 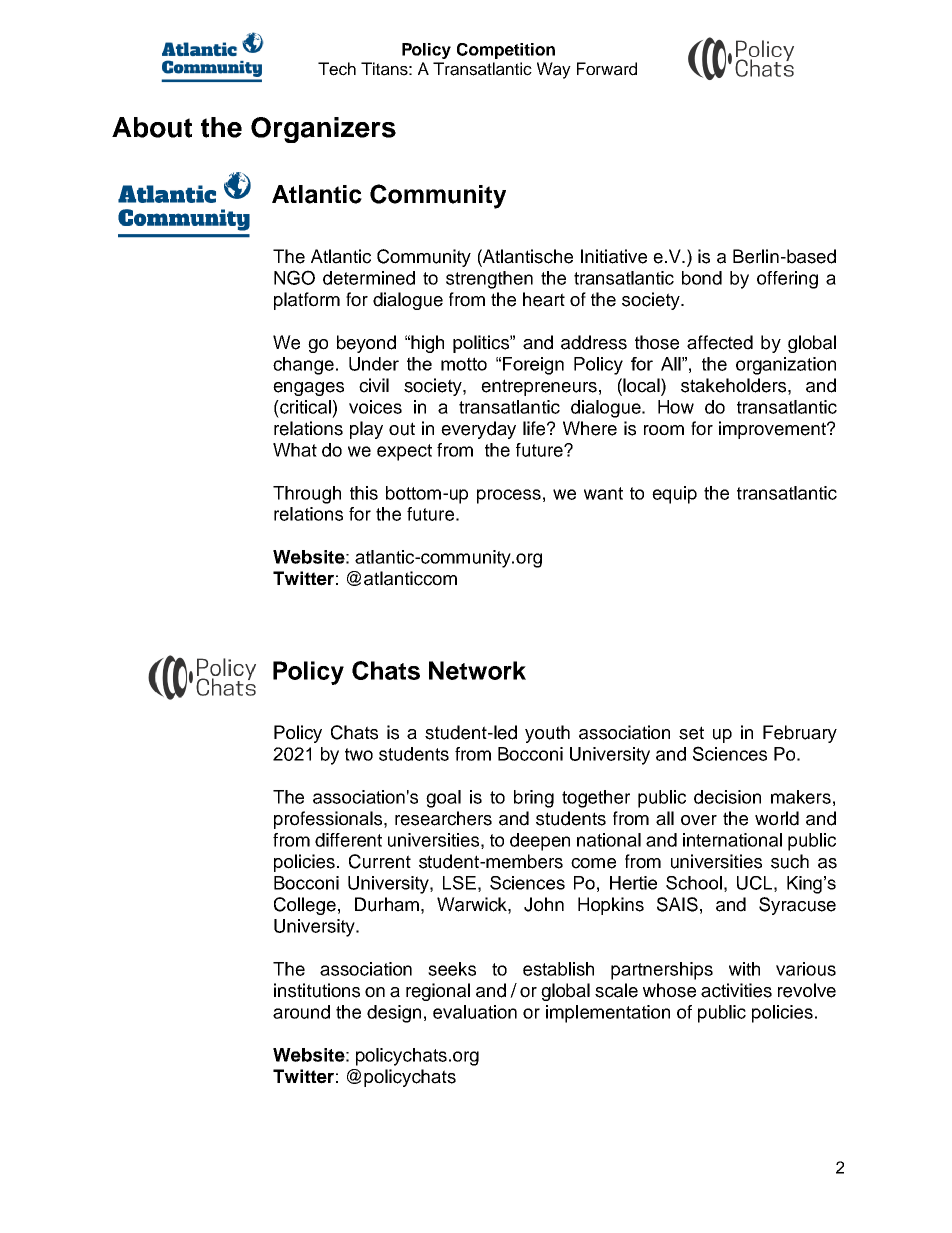 What do you see at coordinates (509, 496) in the document?
I see `process` at bounding box center [509, 496].
